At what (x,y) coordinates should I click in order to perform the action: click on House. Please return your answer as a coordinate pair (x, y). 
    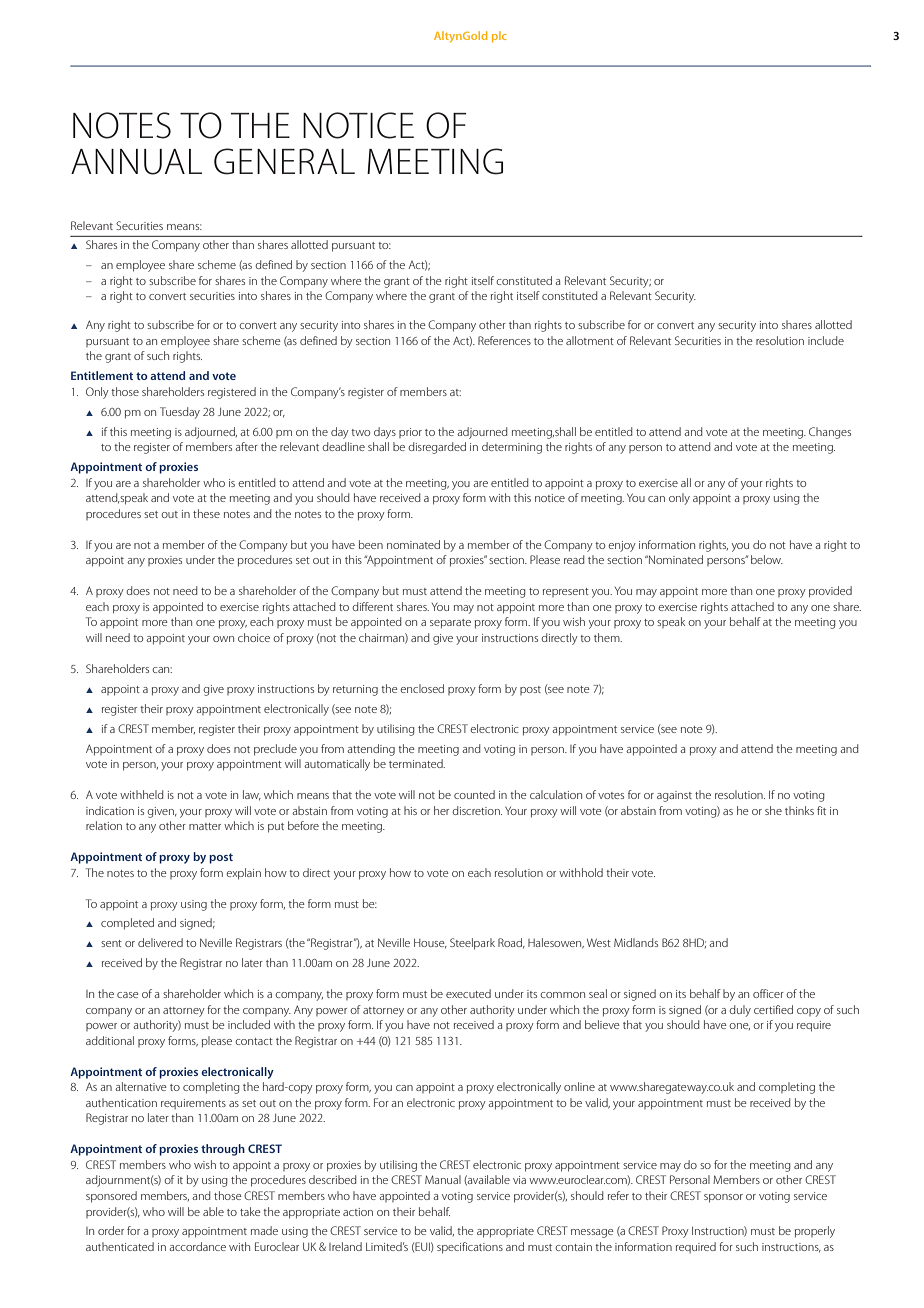
    Looking at the image, I should click on (430, 944).
